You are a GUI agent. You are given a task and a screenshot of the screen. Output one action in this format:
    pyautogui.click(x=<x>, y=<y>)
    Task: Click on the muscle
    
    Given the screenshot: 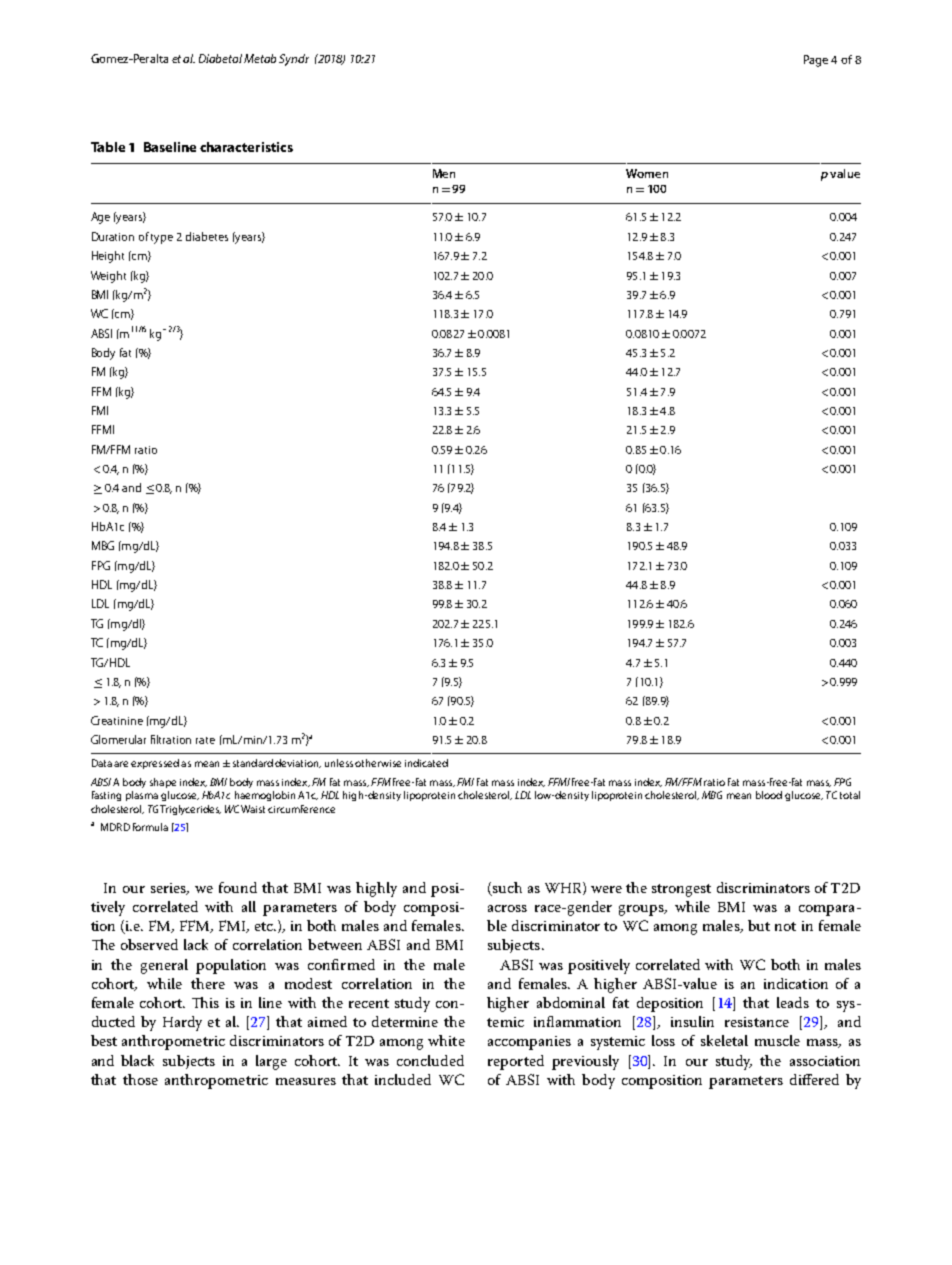 What is the action you would take?
    pyautogui.click(x=777, y=1040)
